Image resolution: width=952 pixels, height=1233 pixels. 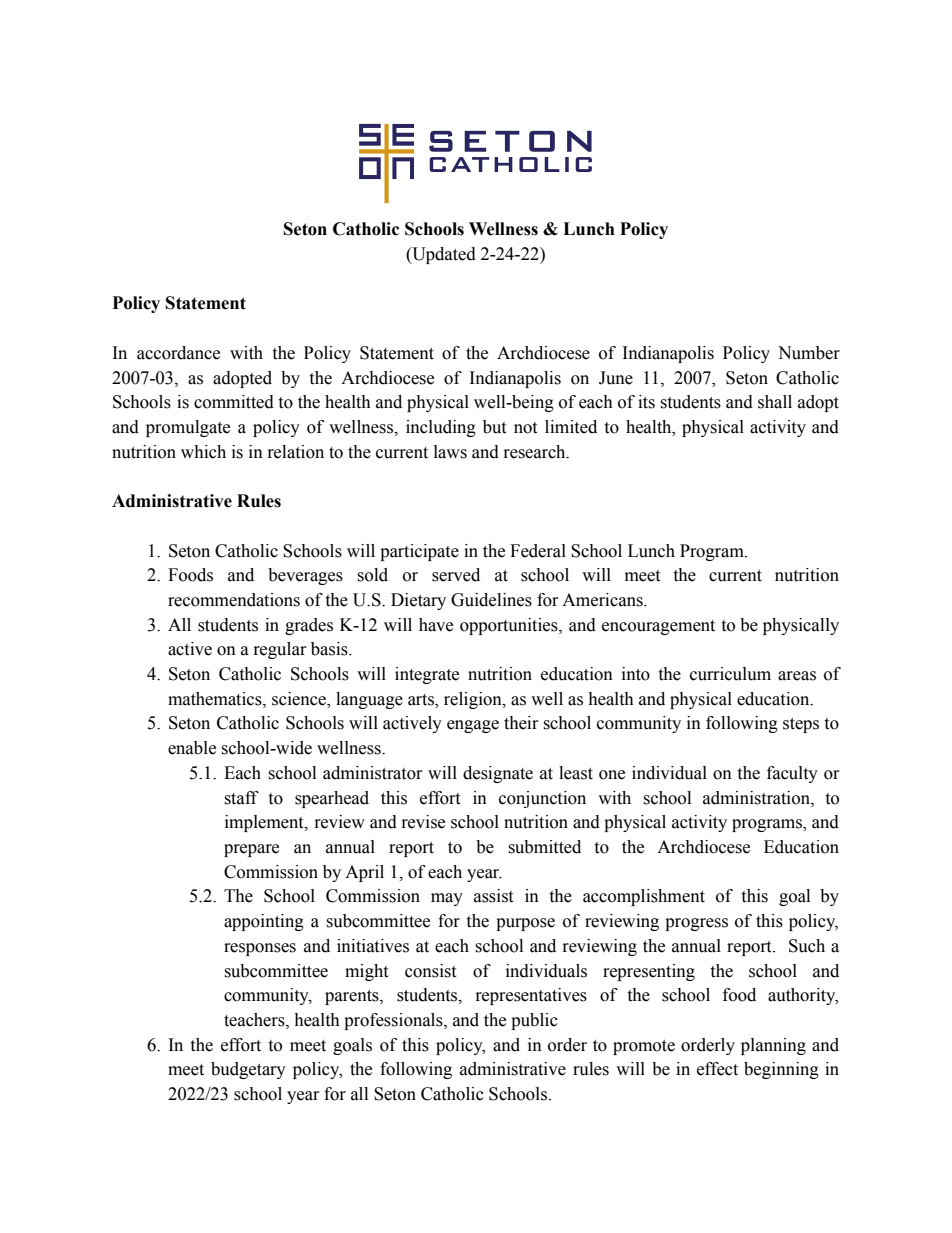 What do you see at coordinates (792, 774) in the document?
I see `faculty` at bounding box center [792, 774].
